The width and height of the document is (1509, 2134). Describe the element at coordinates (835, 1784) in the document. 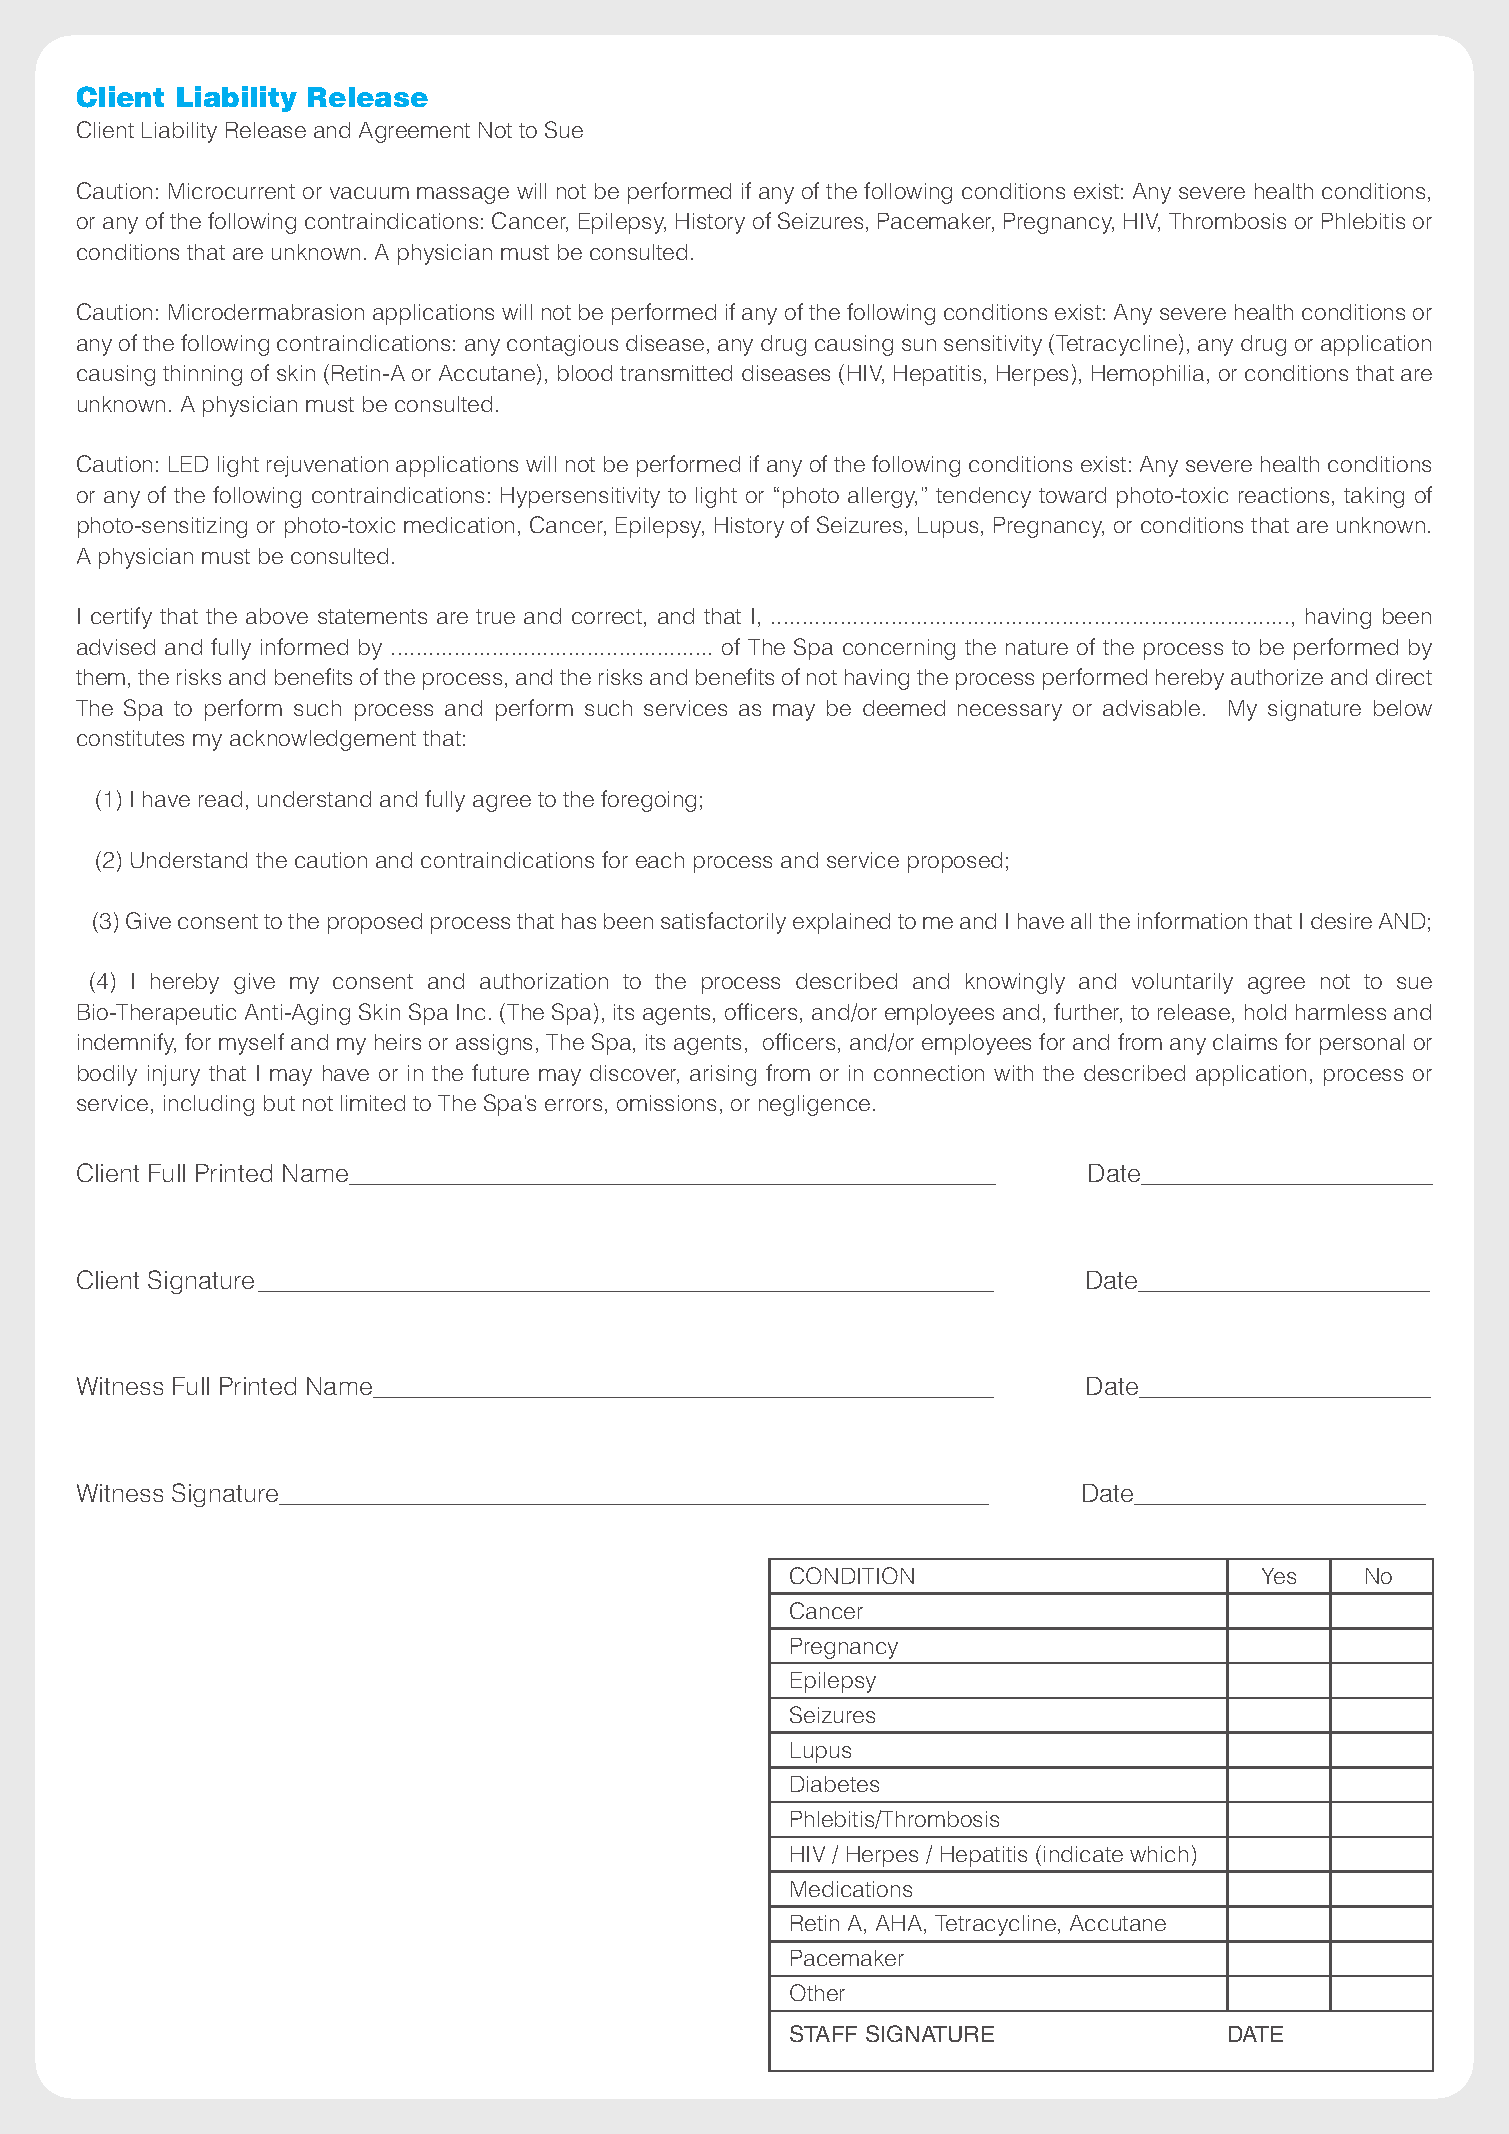

I see `Diabetes` at that location.
